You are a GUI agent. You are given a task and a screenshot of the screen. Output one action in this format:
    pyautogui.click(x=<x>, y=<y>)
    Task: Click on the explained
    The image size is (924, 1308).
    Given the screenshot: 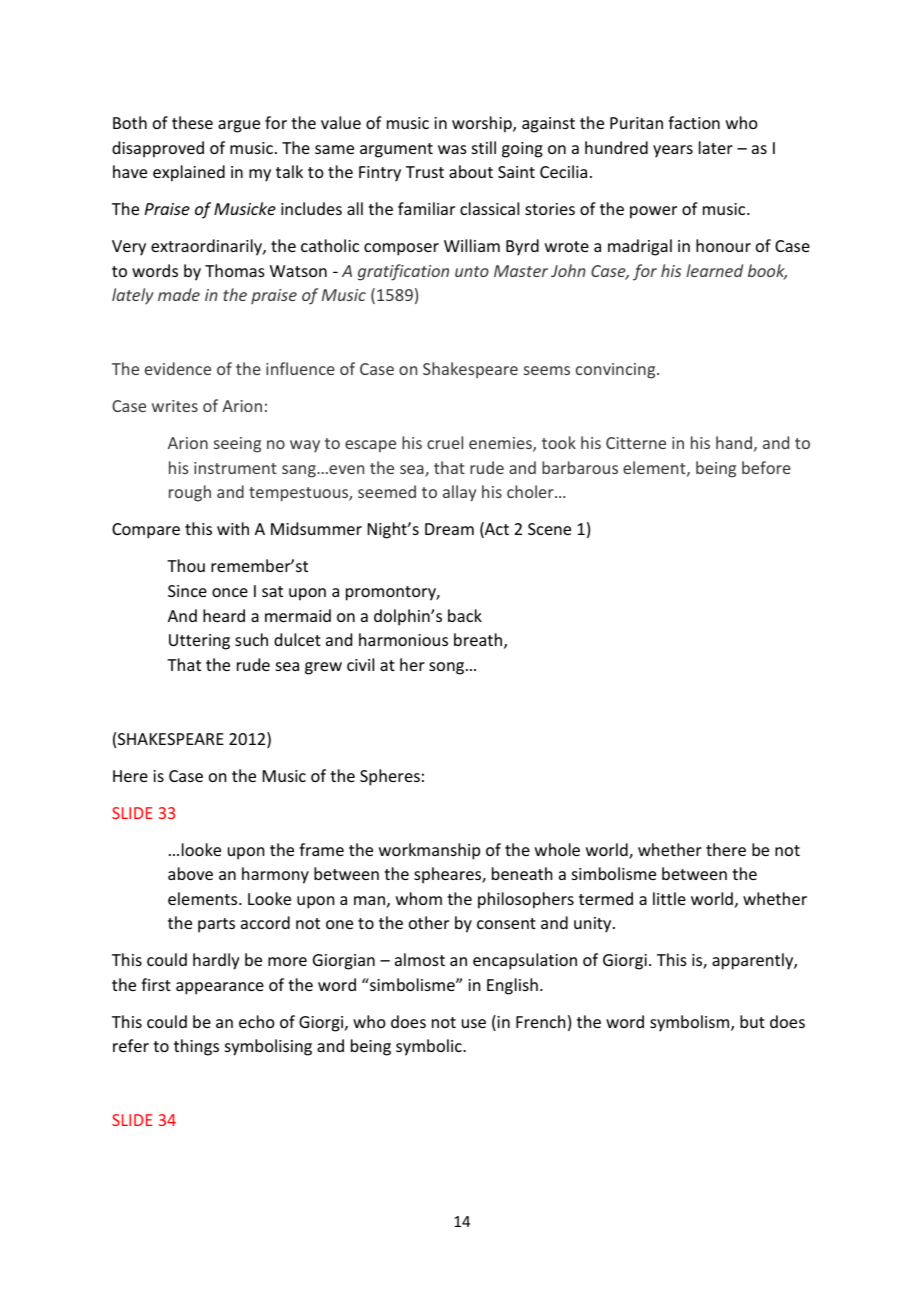 What is the action you would take?
    pyautogui.click(x=189, y=173)
